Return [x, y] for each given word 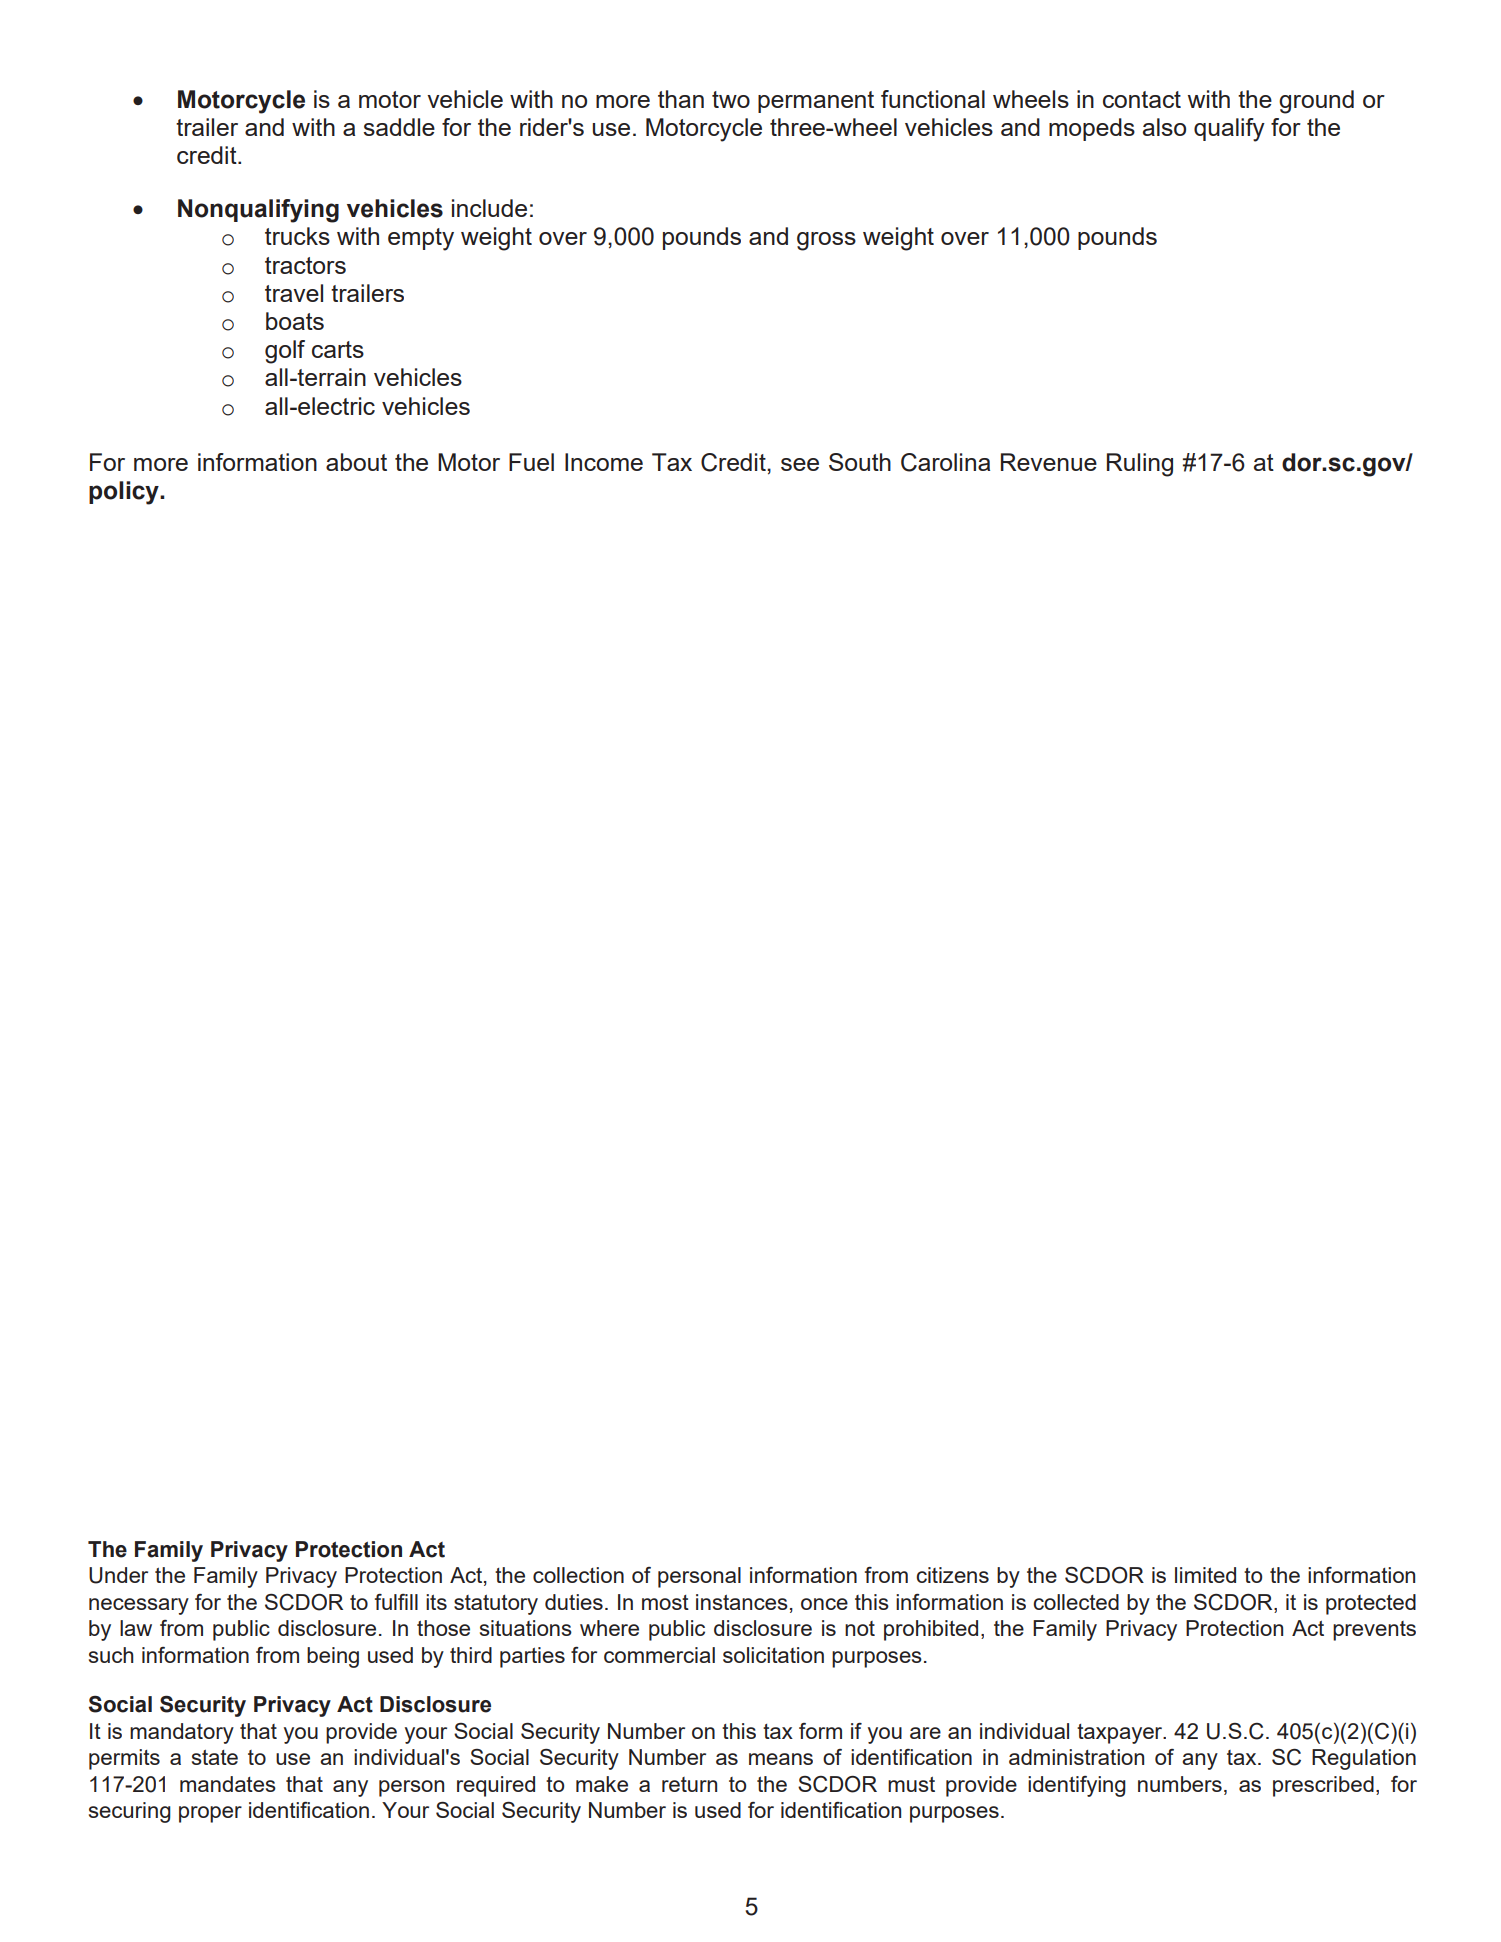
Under [118, 1575]
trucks [297, 236]
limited [1205, 1575]
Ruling [1140, 465]
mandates [228, 1784]
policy [125, 493]
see [800, 464]
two [731, 99]
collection [578, 1575]
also [1164, 127]
